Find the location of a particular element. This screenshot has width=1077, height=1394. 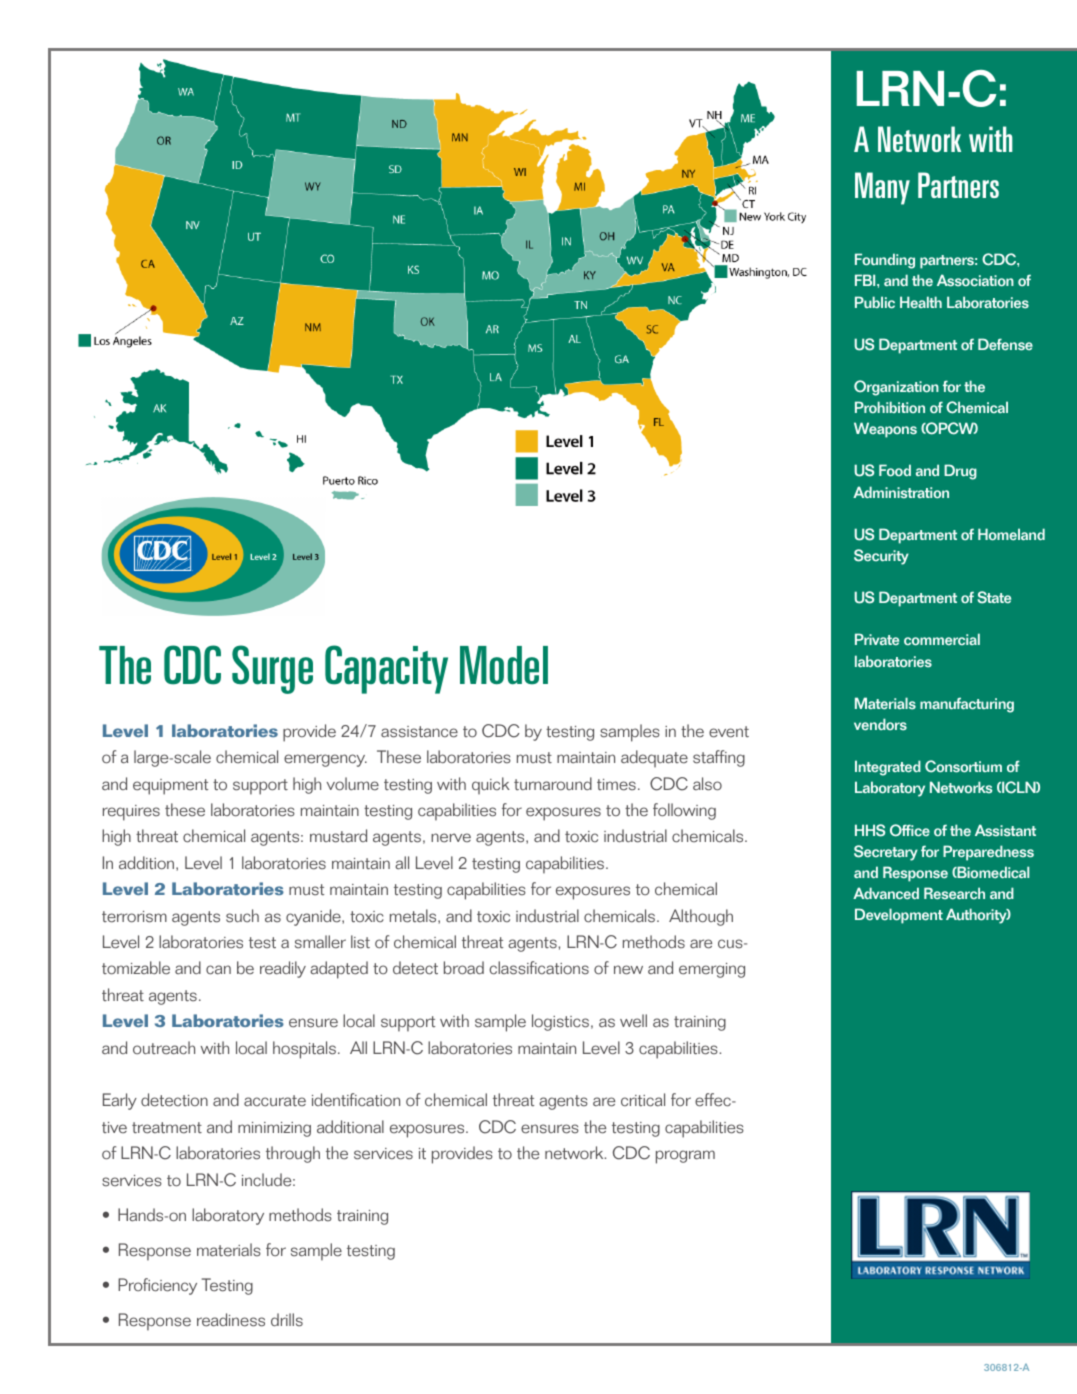

FBI is located at coordinates (866, 280).
